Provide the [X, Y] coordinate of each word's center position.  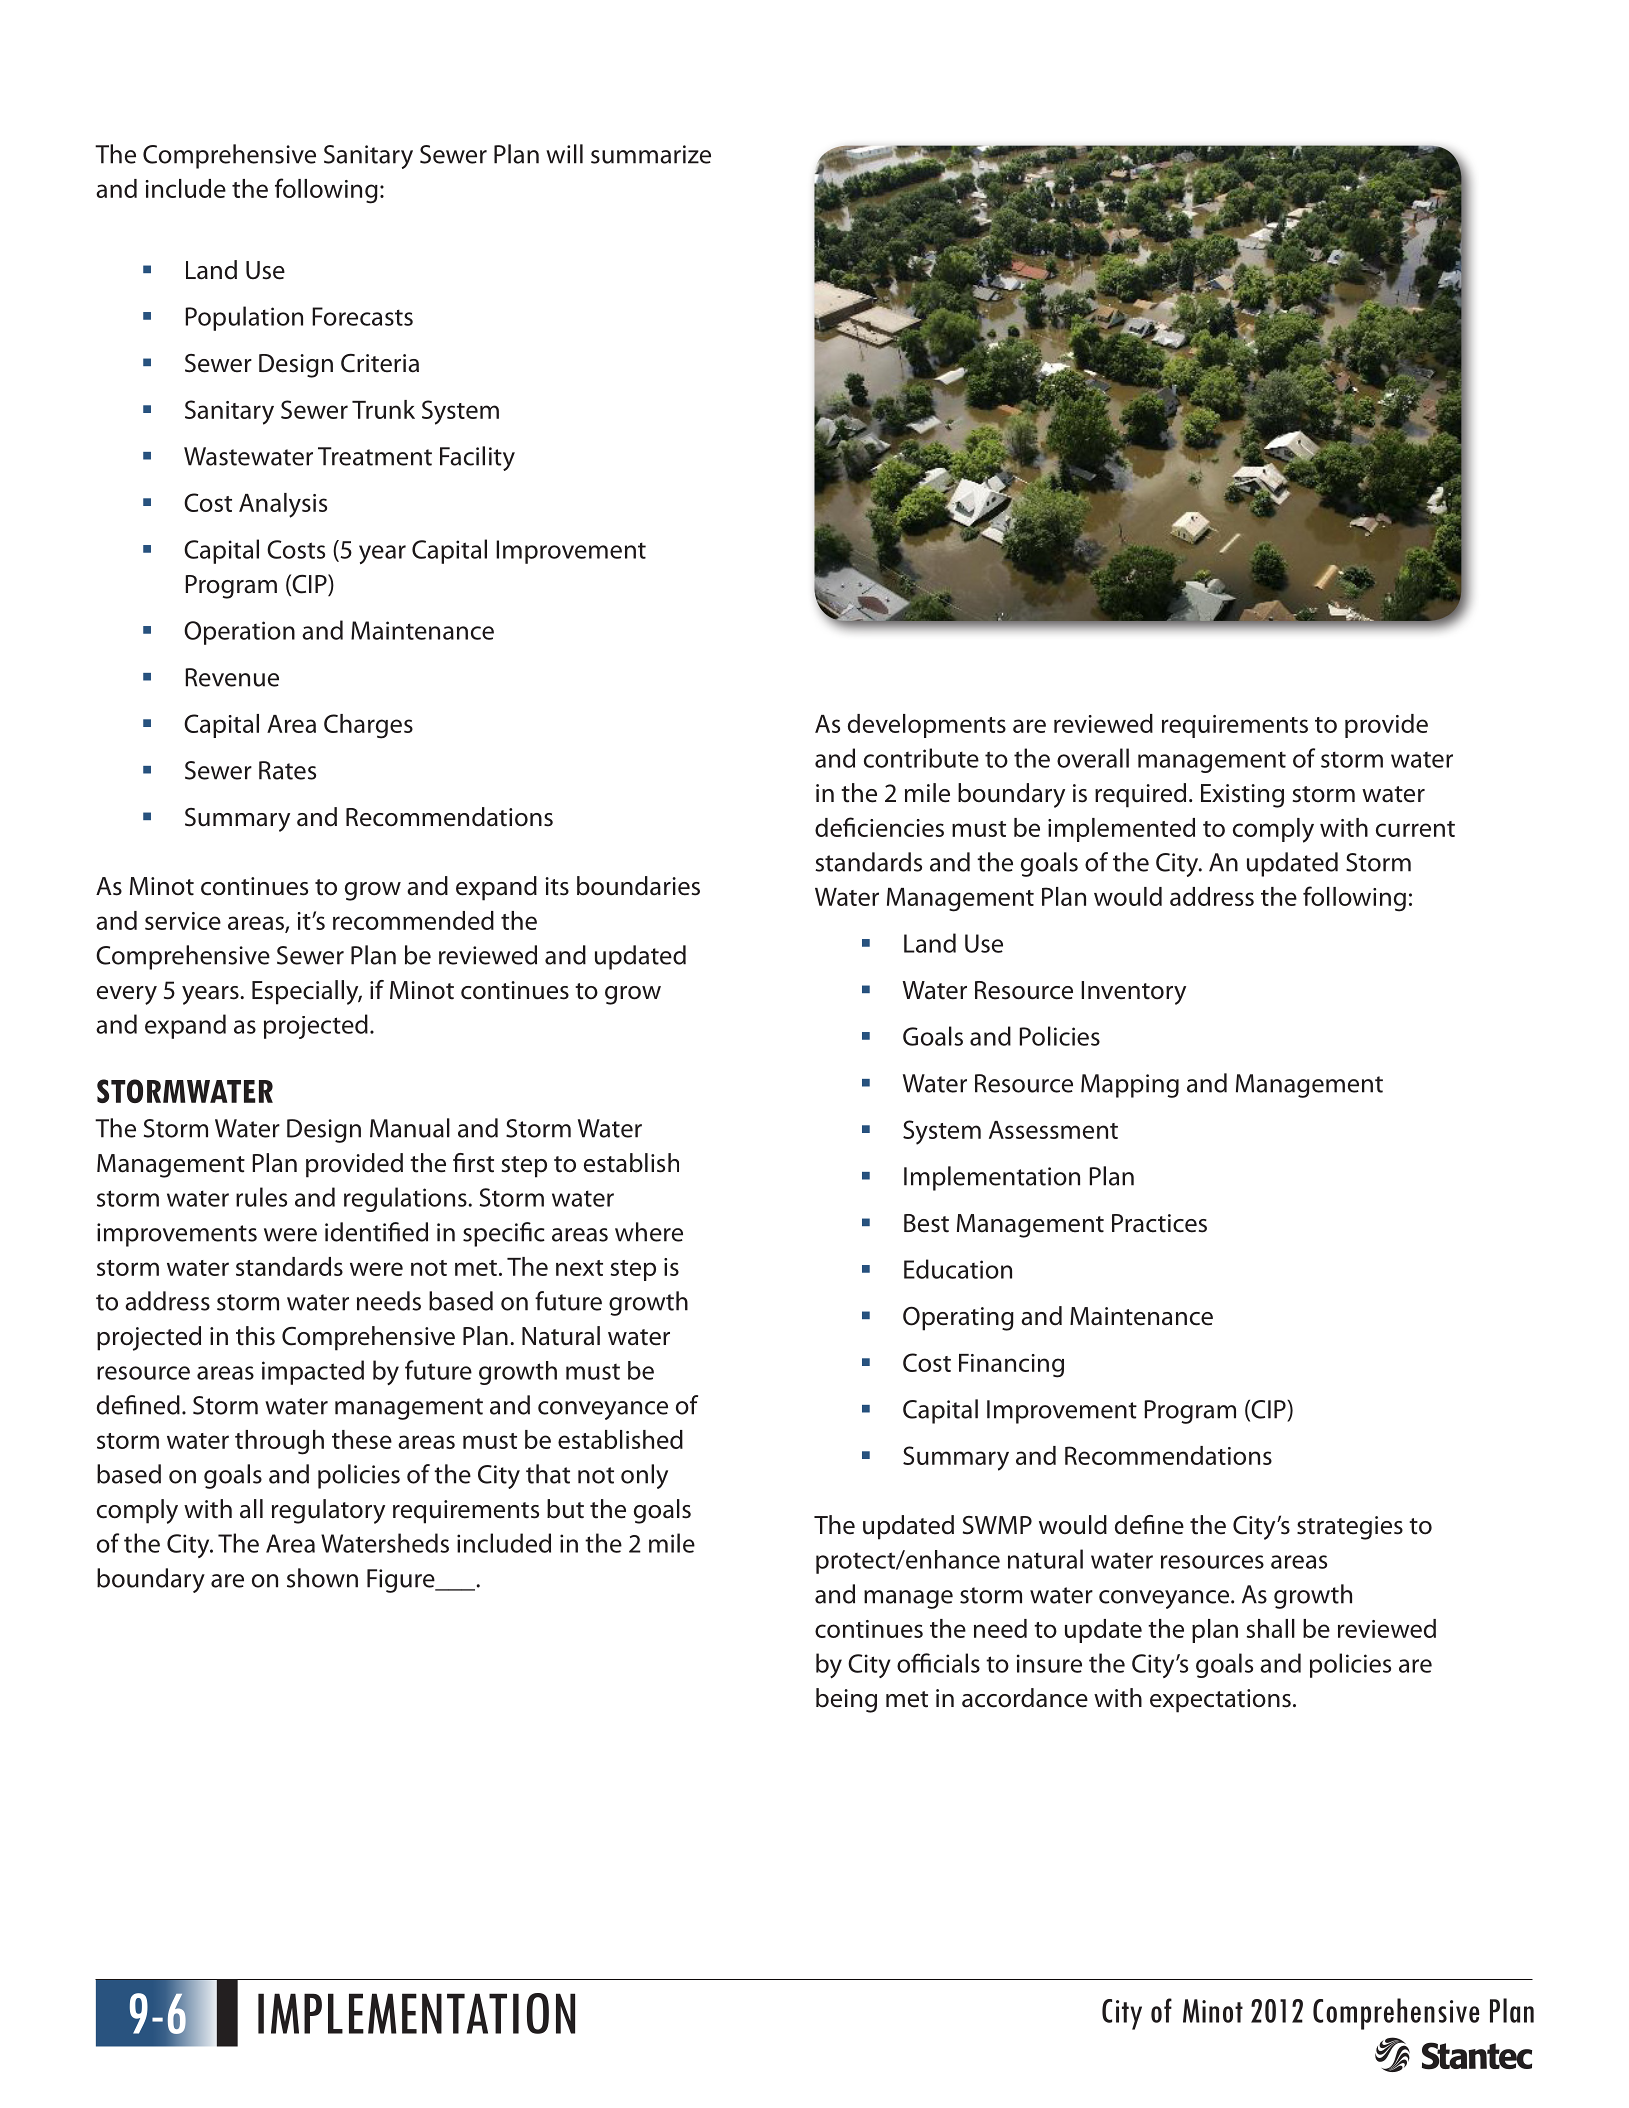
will [564, 154]
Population [244, 318]
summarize [651, 154]
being [846, 1700]
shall [1270, 1628]
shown [322, 1578]
